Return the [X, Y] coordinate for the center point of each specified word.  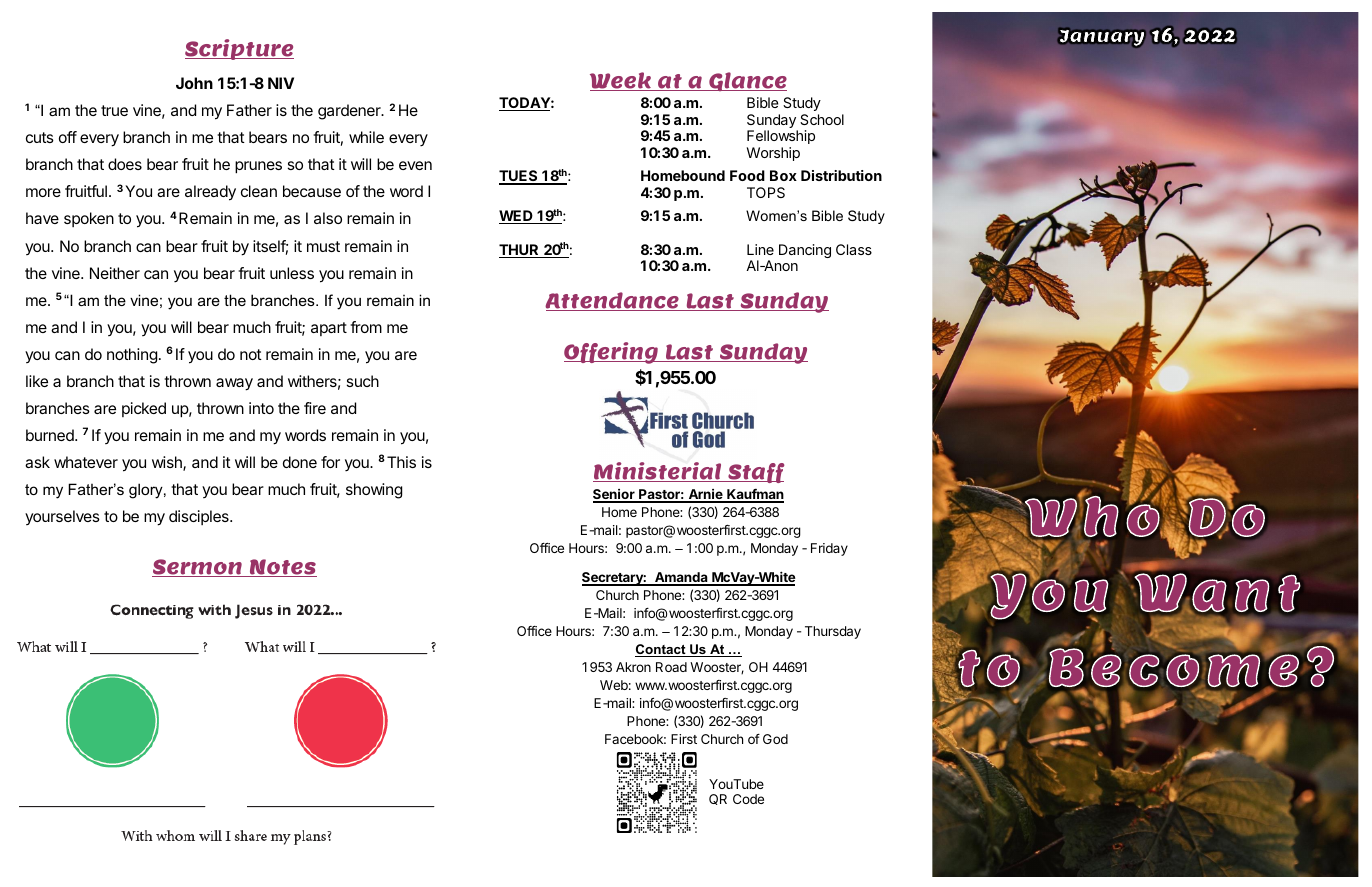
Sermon [198, 568]
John [194, 83]
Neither [115, 273]
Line [760, 249]
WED [517, 217]
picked [144, 409]
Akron [633, 667]
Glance [747, 81]
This [401, 462]
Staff [755, 473]
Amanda [681, 578]
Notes [282, 568]
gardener [350, 112]
